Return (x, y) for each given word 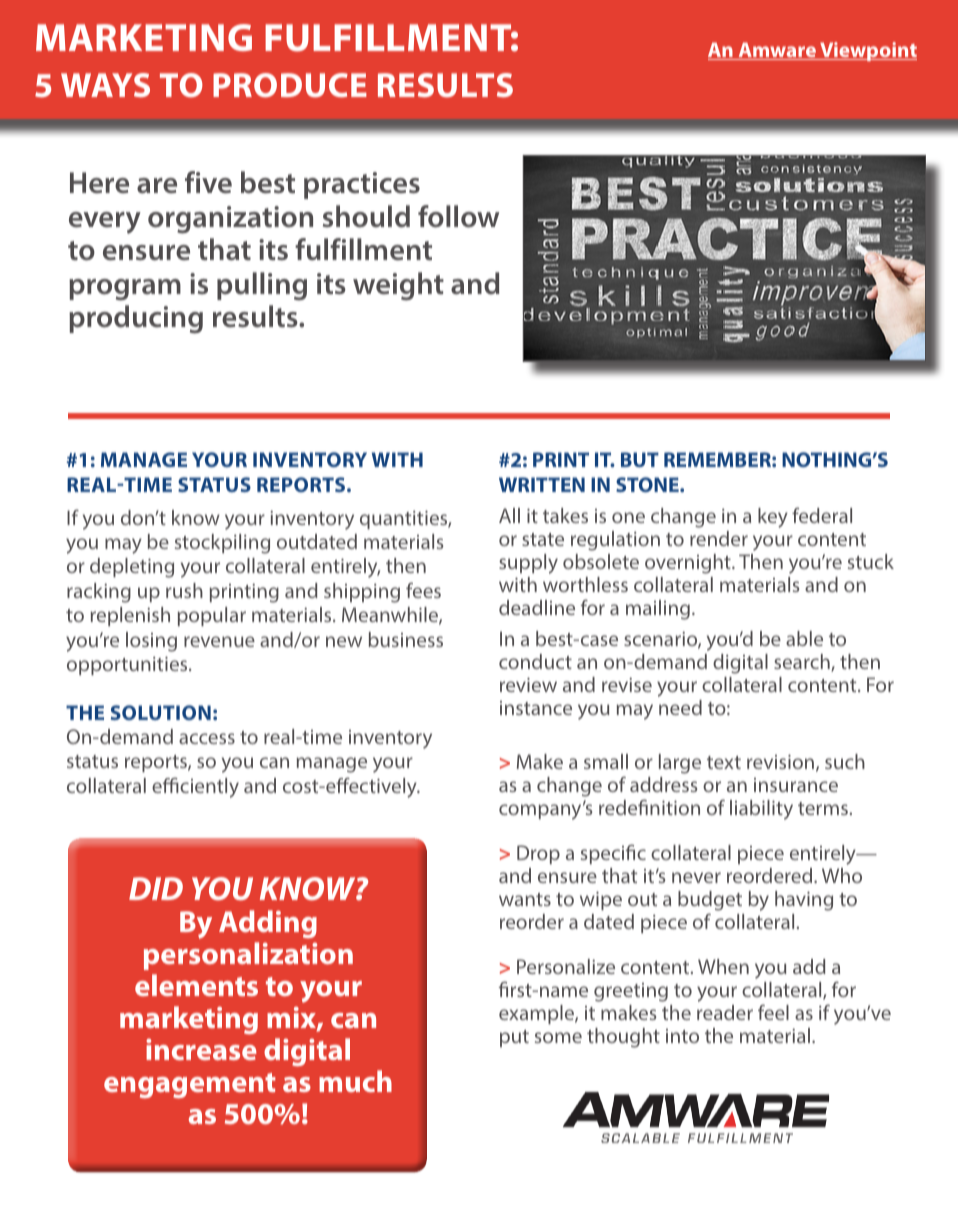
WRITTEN (542, 484)
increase (201, 1049)
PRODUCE (290, 85)
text (724, 762)
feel (773, 1012)
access (207, 738)
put (514, 1038)
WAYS (105, 85)
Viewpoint (867, 51)
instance (536, 708)
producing (136, 319)
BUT (640, 459)
